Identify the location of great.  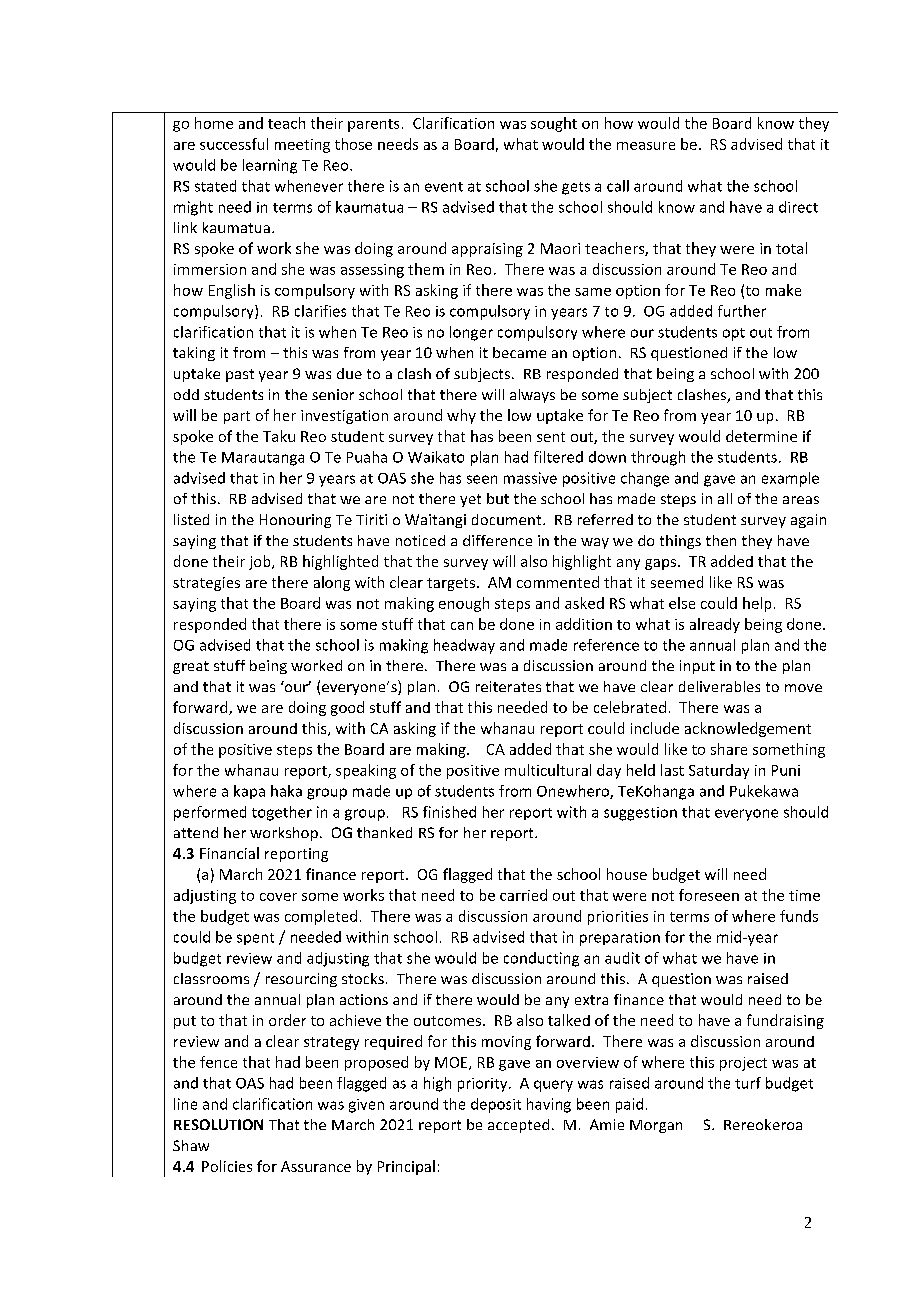
(191, 667).
